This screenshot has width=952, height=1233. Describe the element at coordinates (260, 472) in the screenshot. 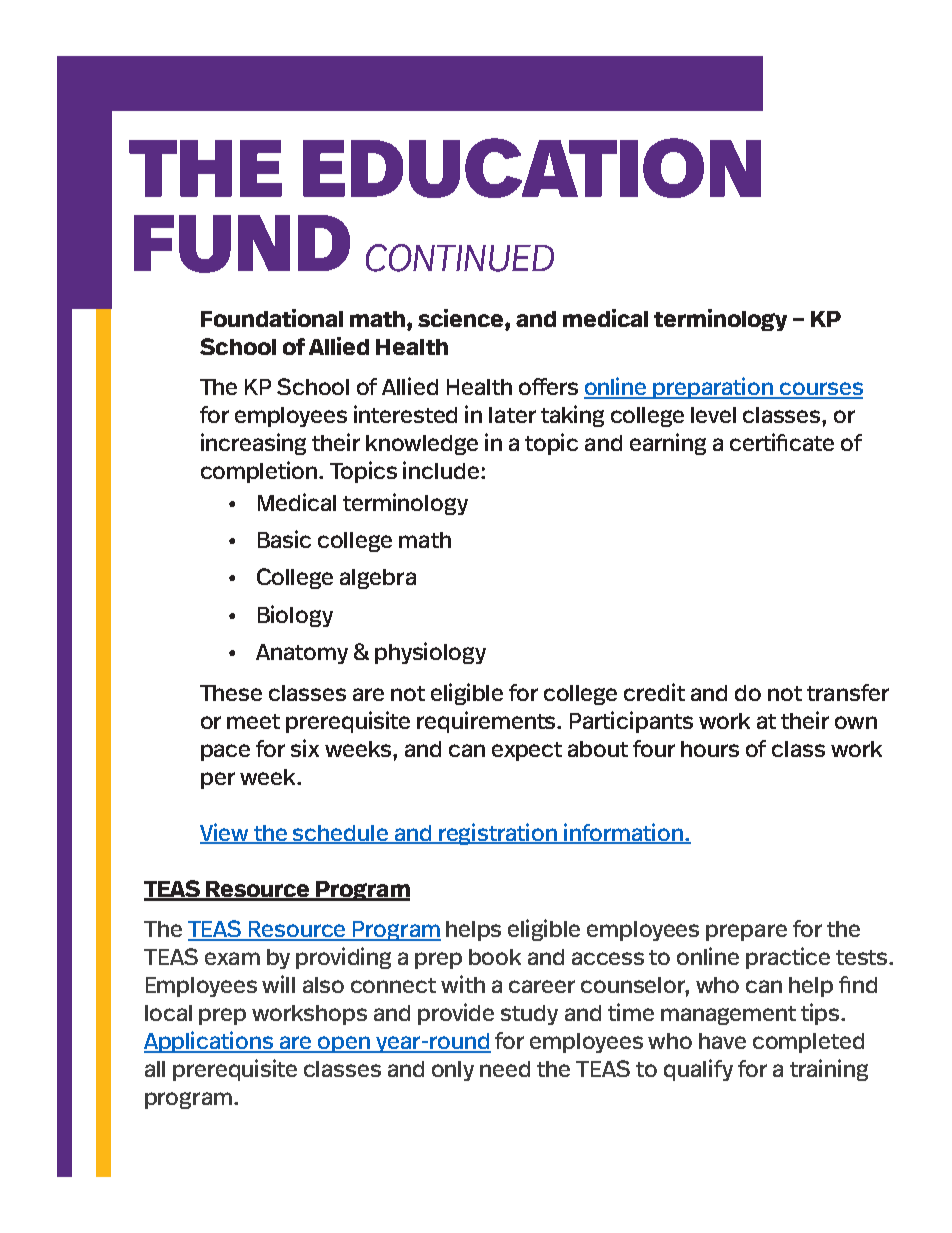

I see `completion` at that location.
